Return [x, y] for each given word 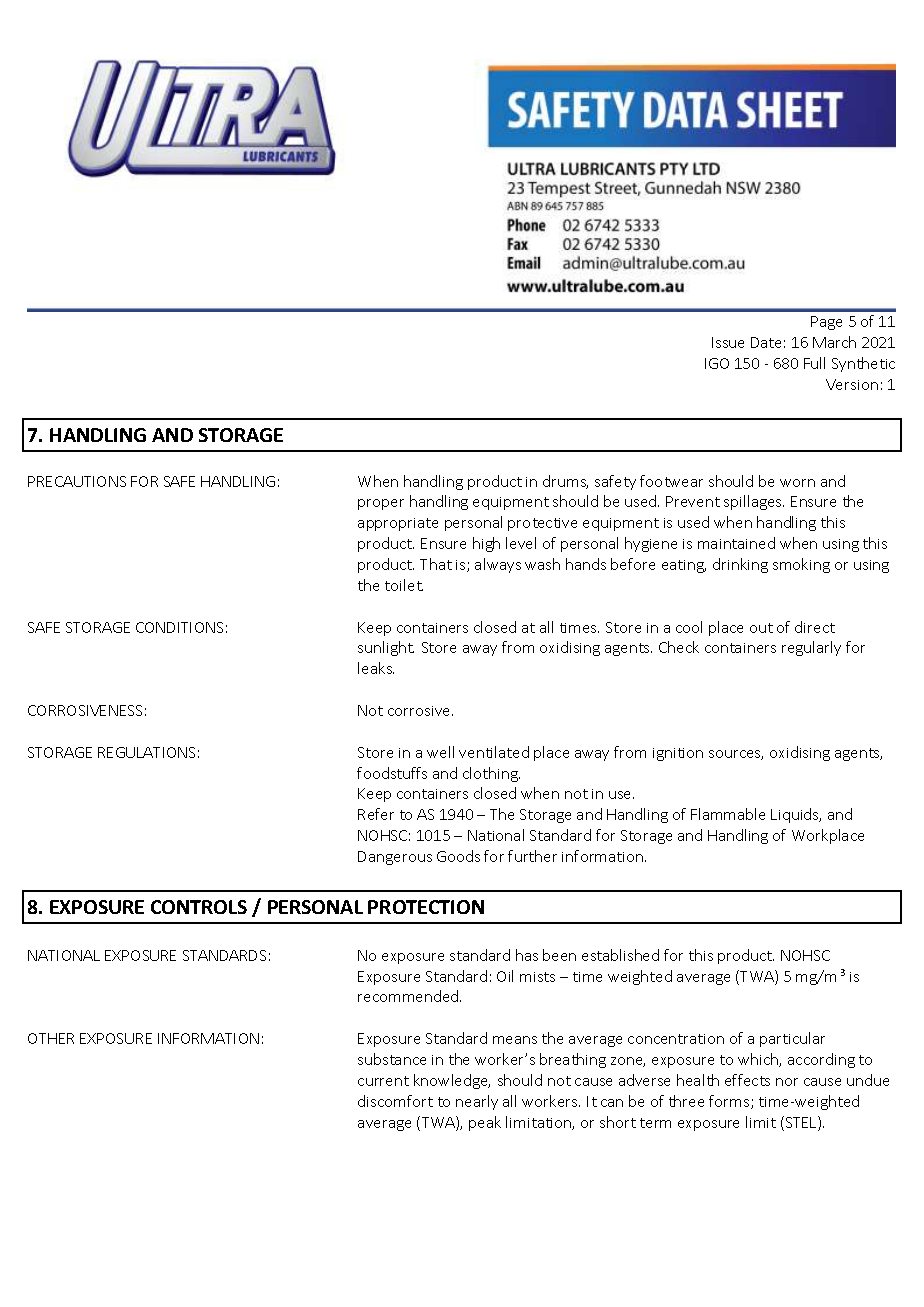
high [486, 544]
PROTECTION [426, 907]
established [620, 955]
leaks [376, 668]
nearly [477, 1102]
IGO [717, 363]
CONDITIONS [179, 627]
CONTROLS [199, 907]
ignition [678, 754]
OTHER [51, 1038]
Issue [728, 342]
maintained [736, 543]
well [440, 752]
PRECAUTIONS [77, 481]
